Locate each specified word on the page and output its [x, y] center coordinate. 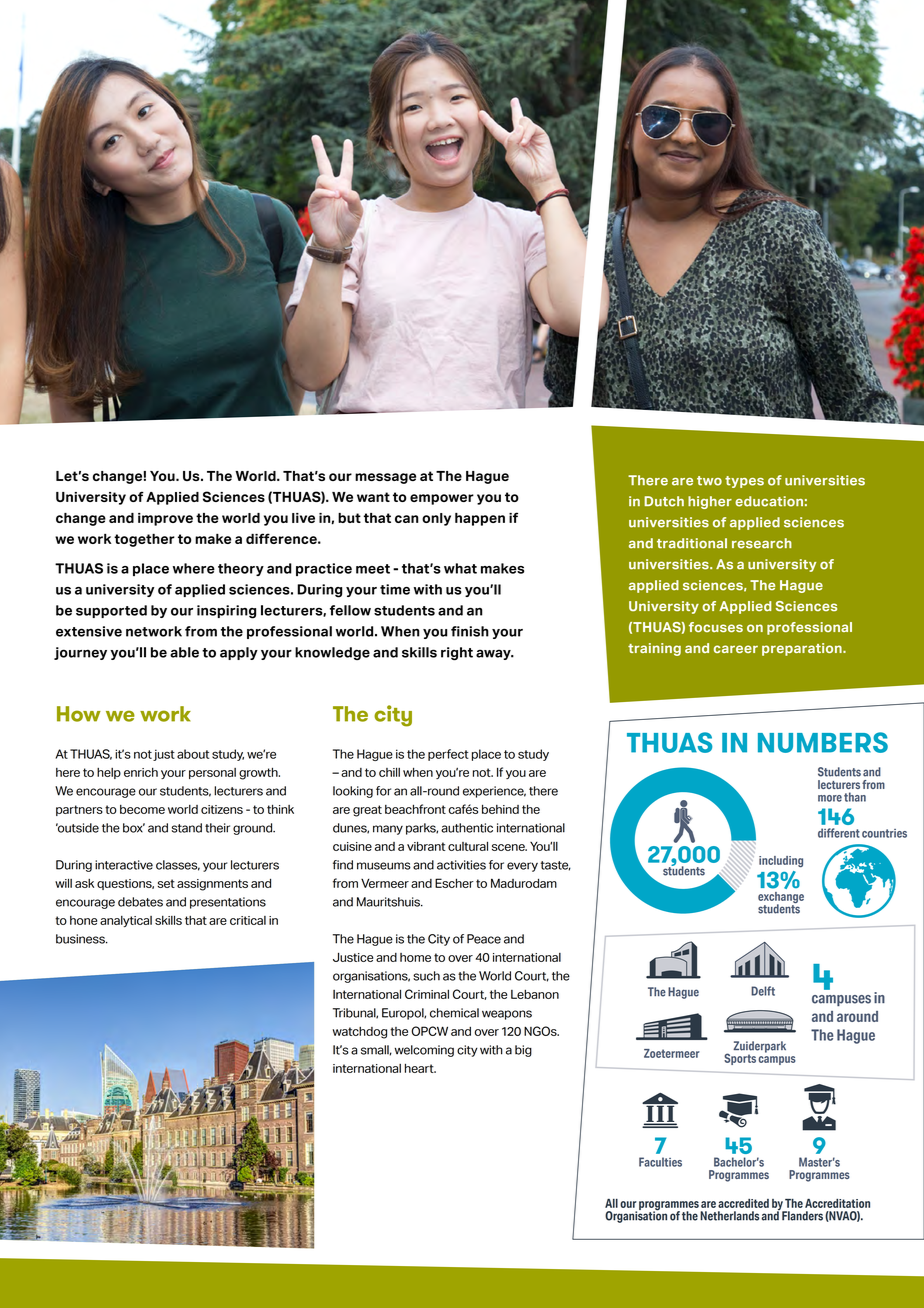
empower [442, 499]
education [769, 501]
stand [186, 828]
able [184, 652]
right [457, 653]
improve [165, 519]
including [781, 861]
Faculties [660, 1162]
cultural [468, 846]
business [81, 939]
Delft [763, 991]
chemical [454, 1013]
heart [420, 1068]
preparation [803, 649]
